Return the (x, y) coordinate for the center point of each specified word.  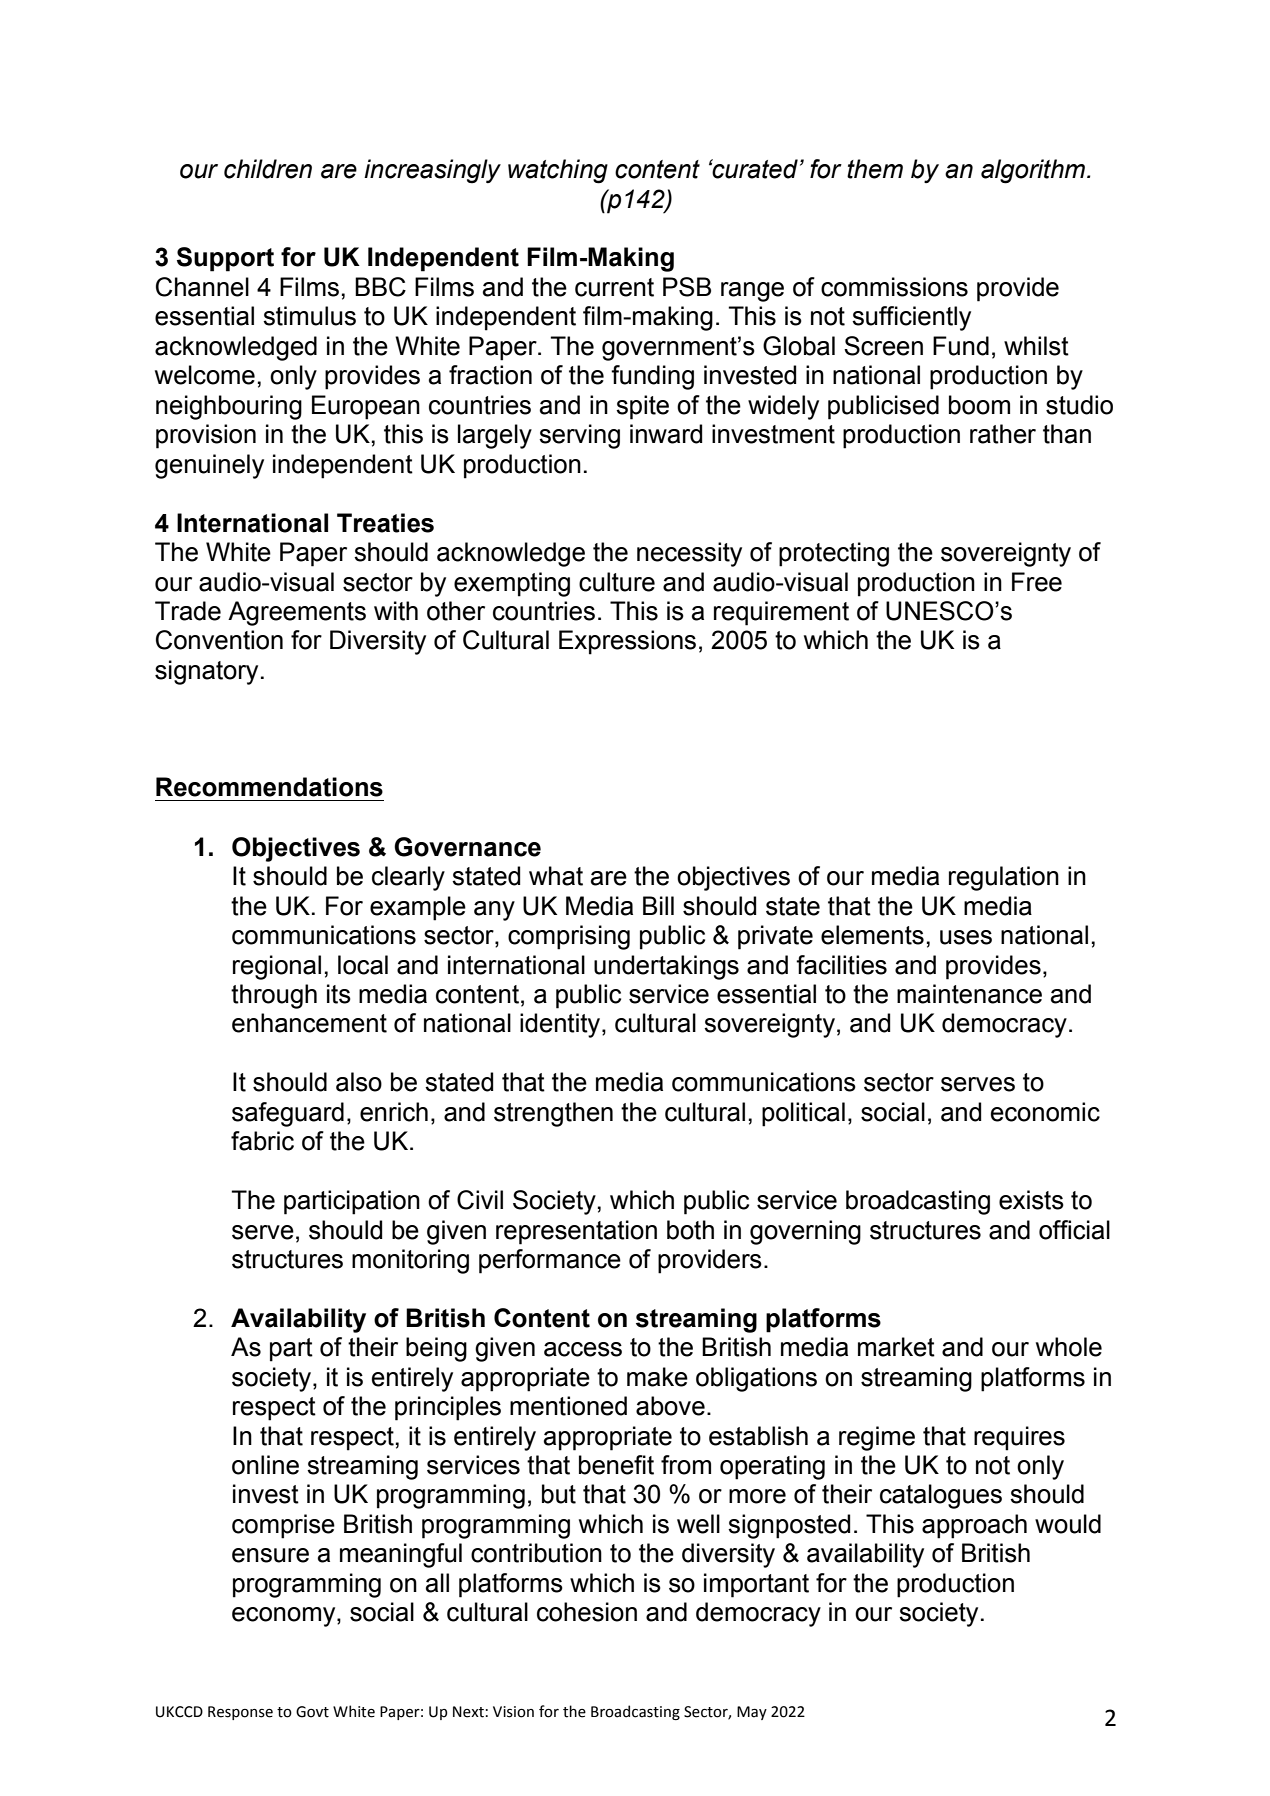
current (614, 287)
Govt (312, 1712)
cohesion (587, 1612)
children (268, 169)
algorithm (1034, 171)
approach (974, 1526)
